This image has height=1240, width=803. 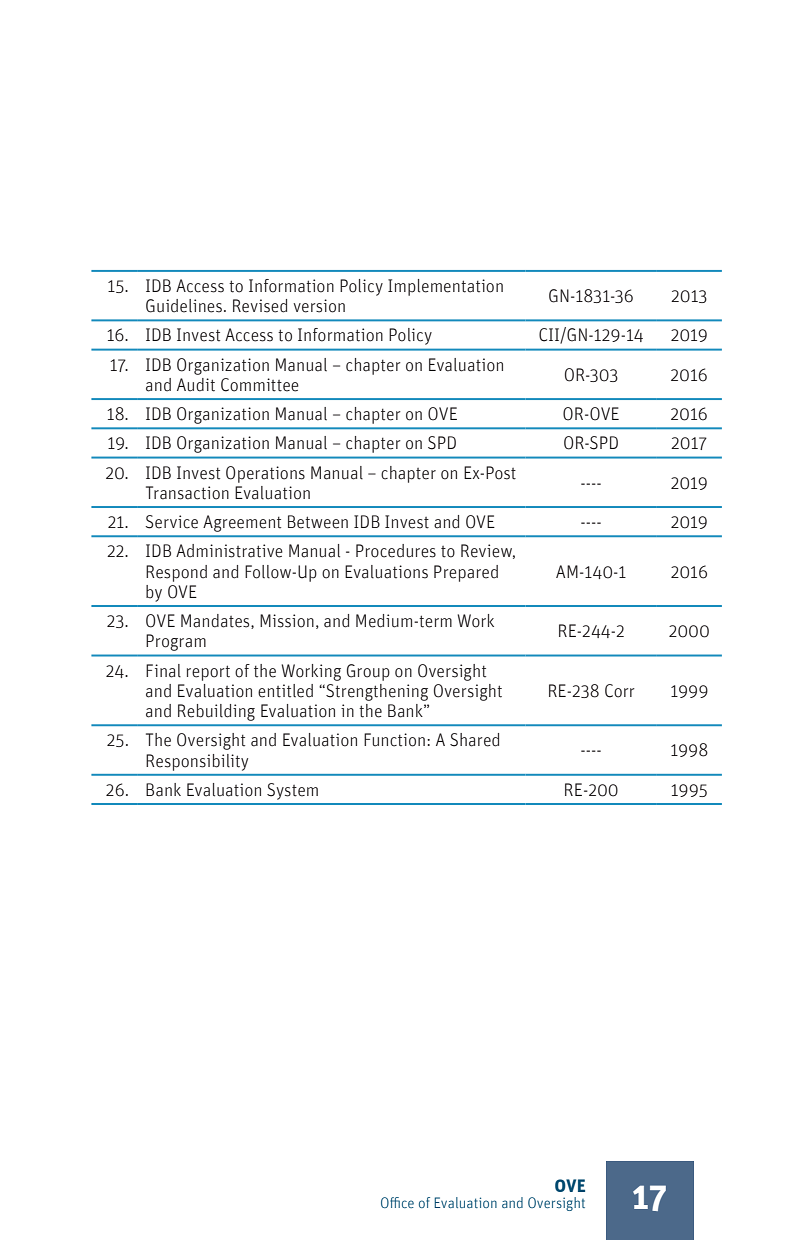 I want to click on Implementation, so click(x=445, y=287).
